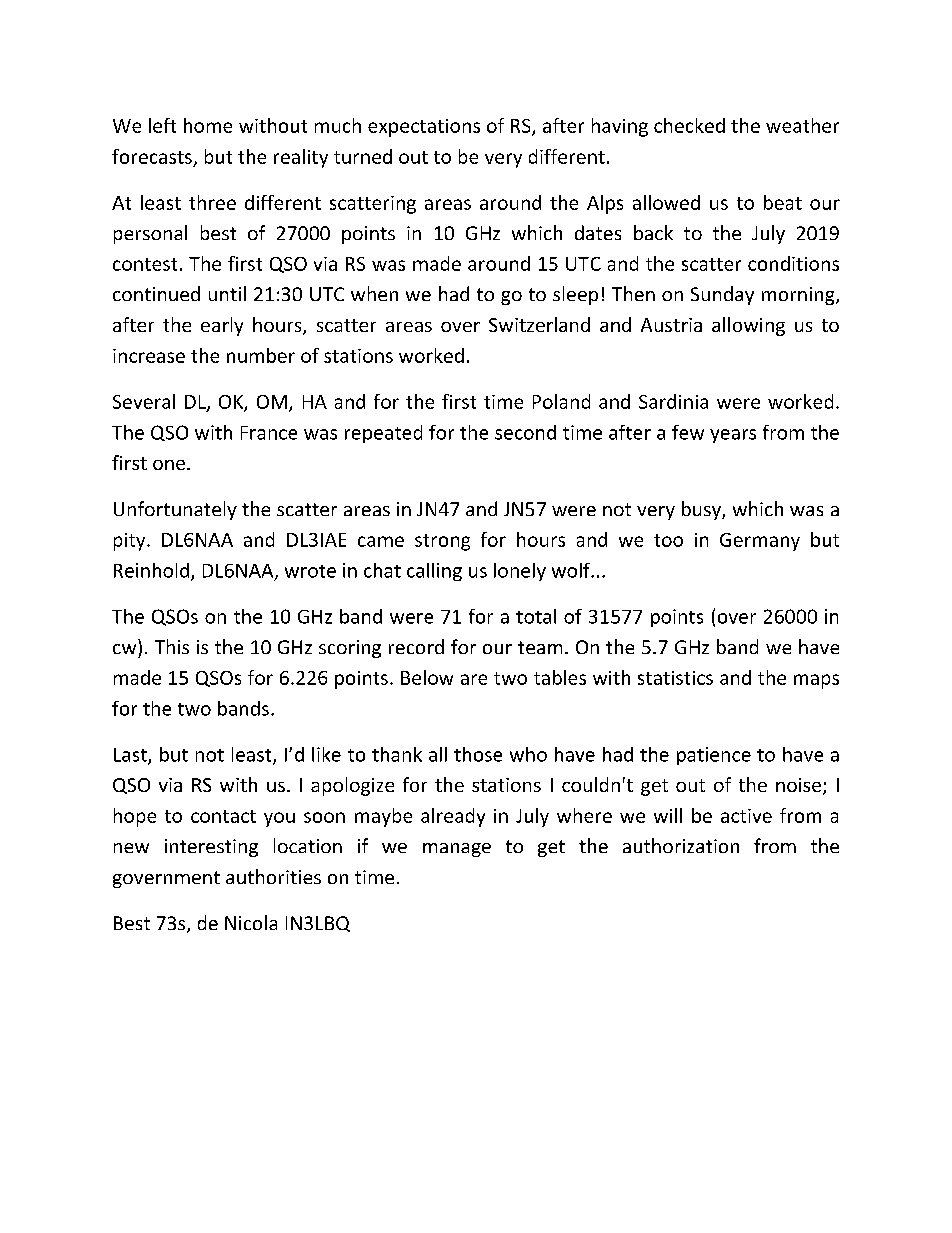  What do you see at coordinates (457, 850) in the image?
I see `manage` at bounding box center [457, 850].
